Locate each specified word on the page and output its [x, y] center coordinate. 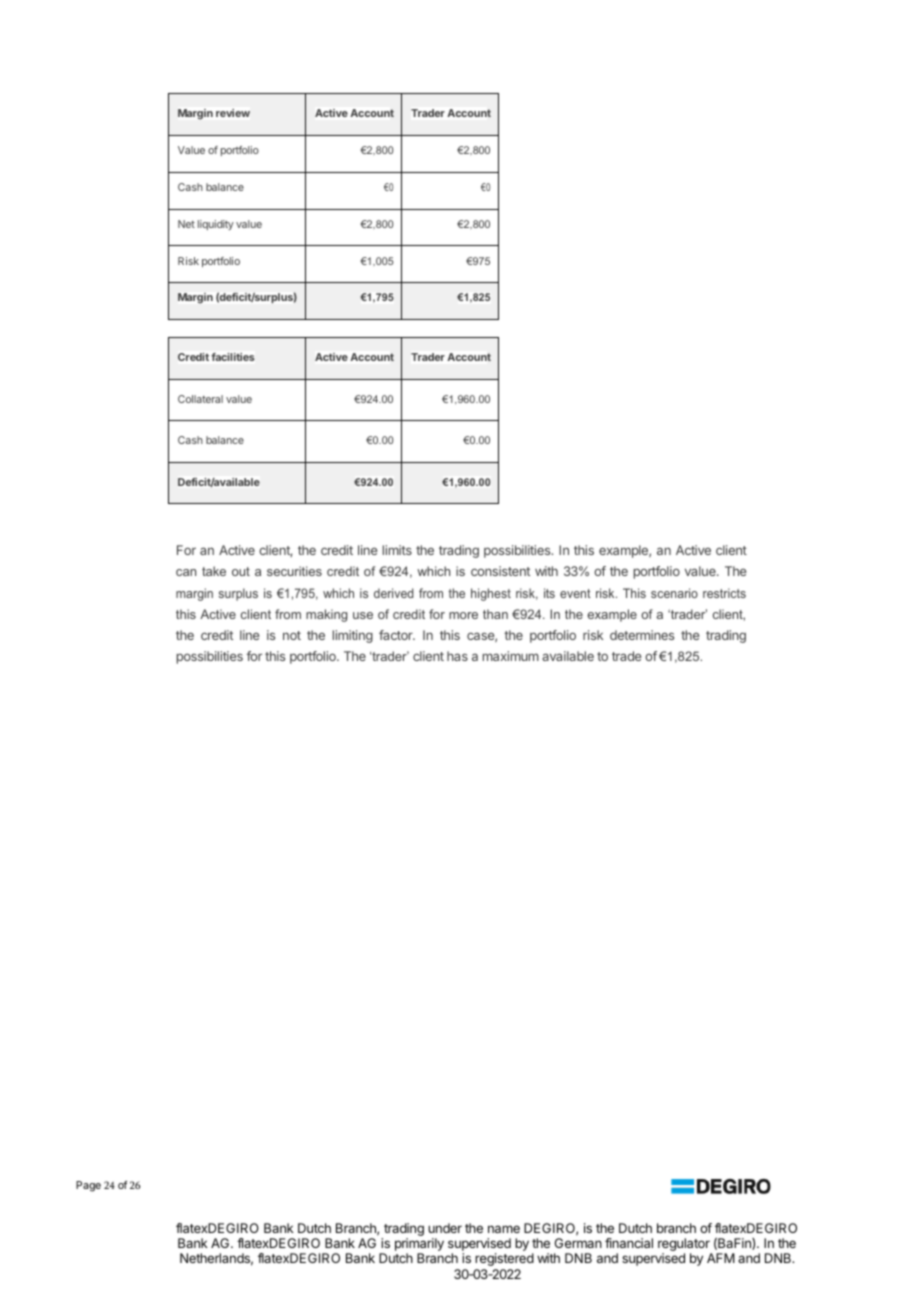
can [186, 572]
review [233, 113]
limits [397, 550]
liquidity [216, 225]
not [292, 635]
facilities [233, 357]
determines [642, 635]
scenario [674, 593]
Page [88, 1186]
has [457, 656]
